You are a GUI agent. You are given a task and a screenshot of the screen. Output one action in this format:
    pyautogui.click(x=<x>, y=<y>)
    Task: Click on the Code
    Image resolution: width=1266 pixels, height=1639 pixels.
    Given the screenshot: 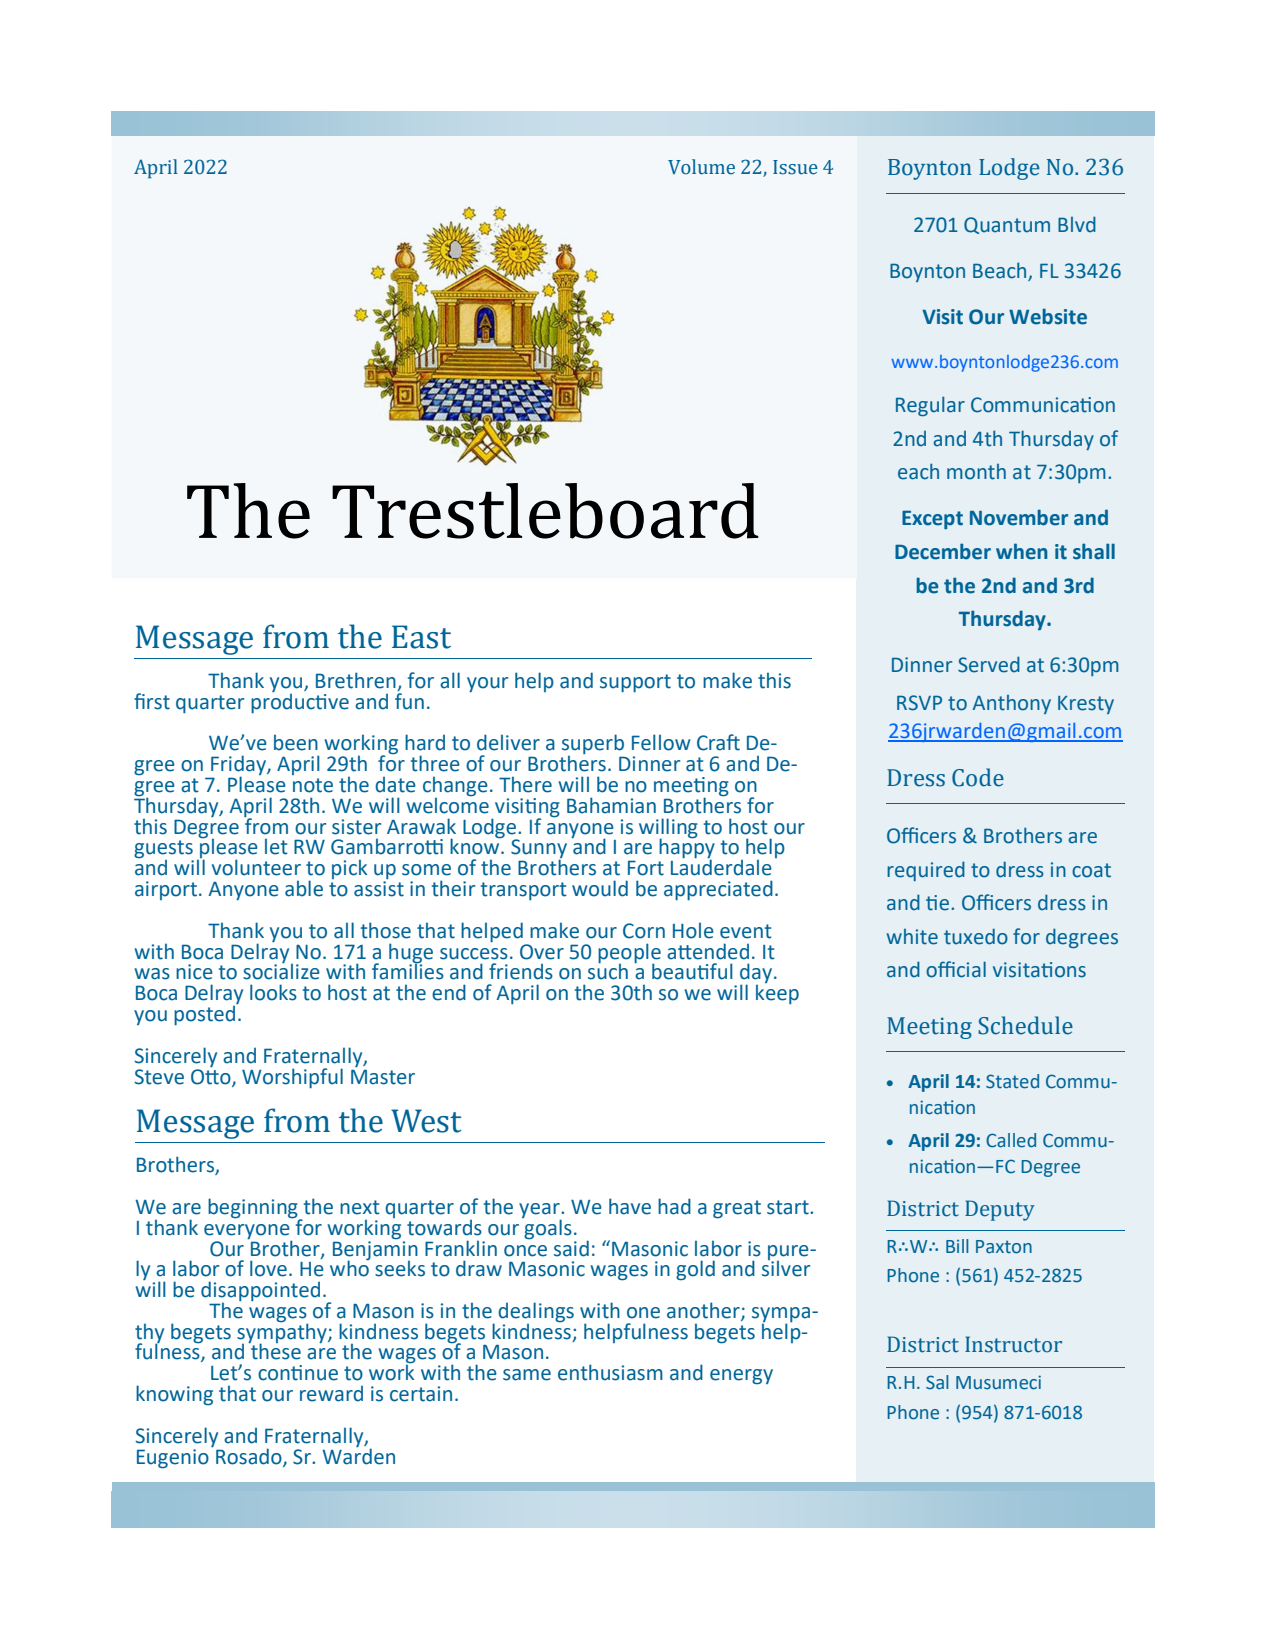 What is the action you would take?
    pyautogui.click(x=978, y=777)
